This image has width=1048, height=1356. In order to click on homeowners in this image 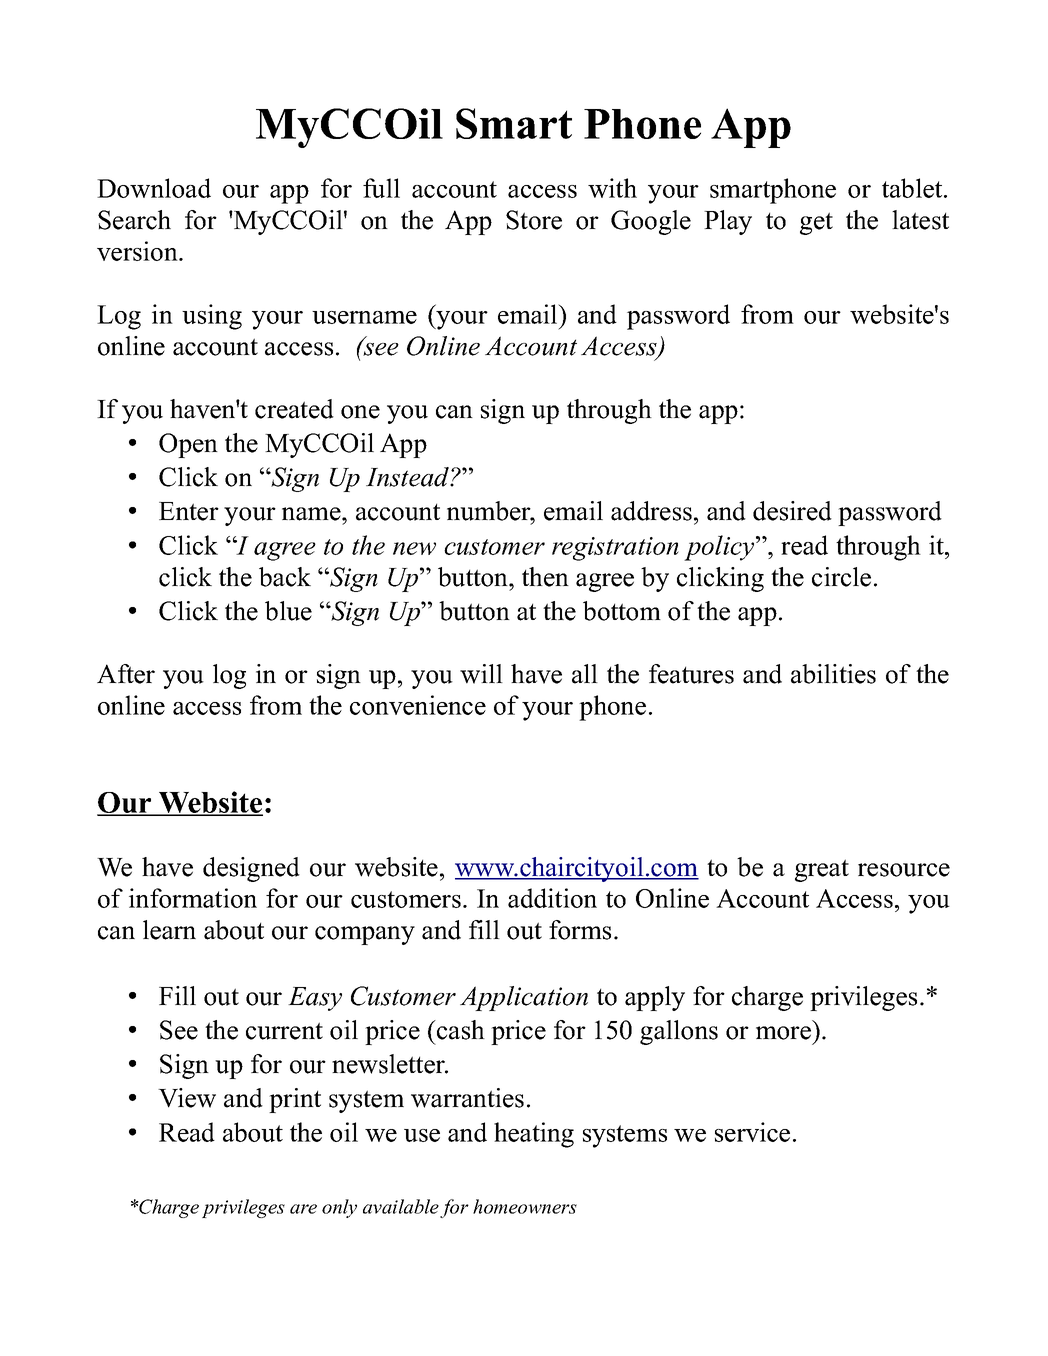, I will do `click(525, 1206)`.
